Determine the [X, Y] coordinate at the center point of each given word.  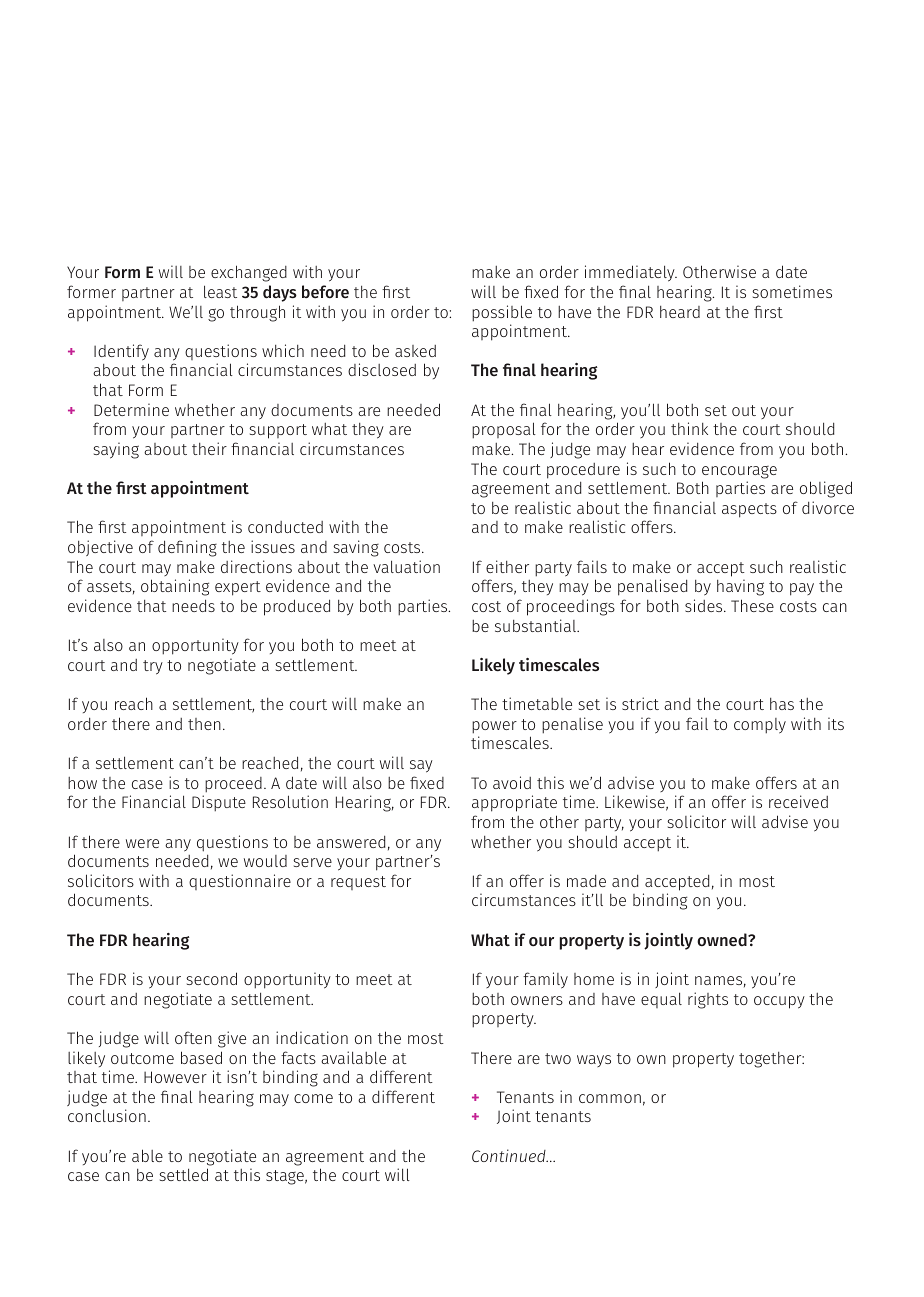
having [740, 587]
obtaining [175, 587]
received [798, 801]
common [610, 1098]
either [507, 566]
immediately [631, 273]
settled [183, 1174]
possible [502, 313]
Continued [510, 1155]
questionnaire [240, 882]
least [220, 291]
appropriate [514, 803]
